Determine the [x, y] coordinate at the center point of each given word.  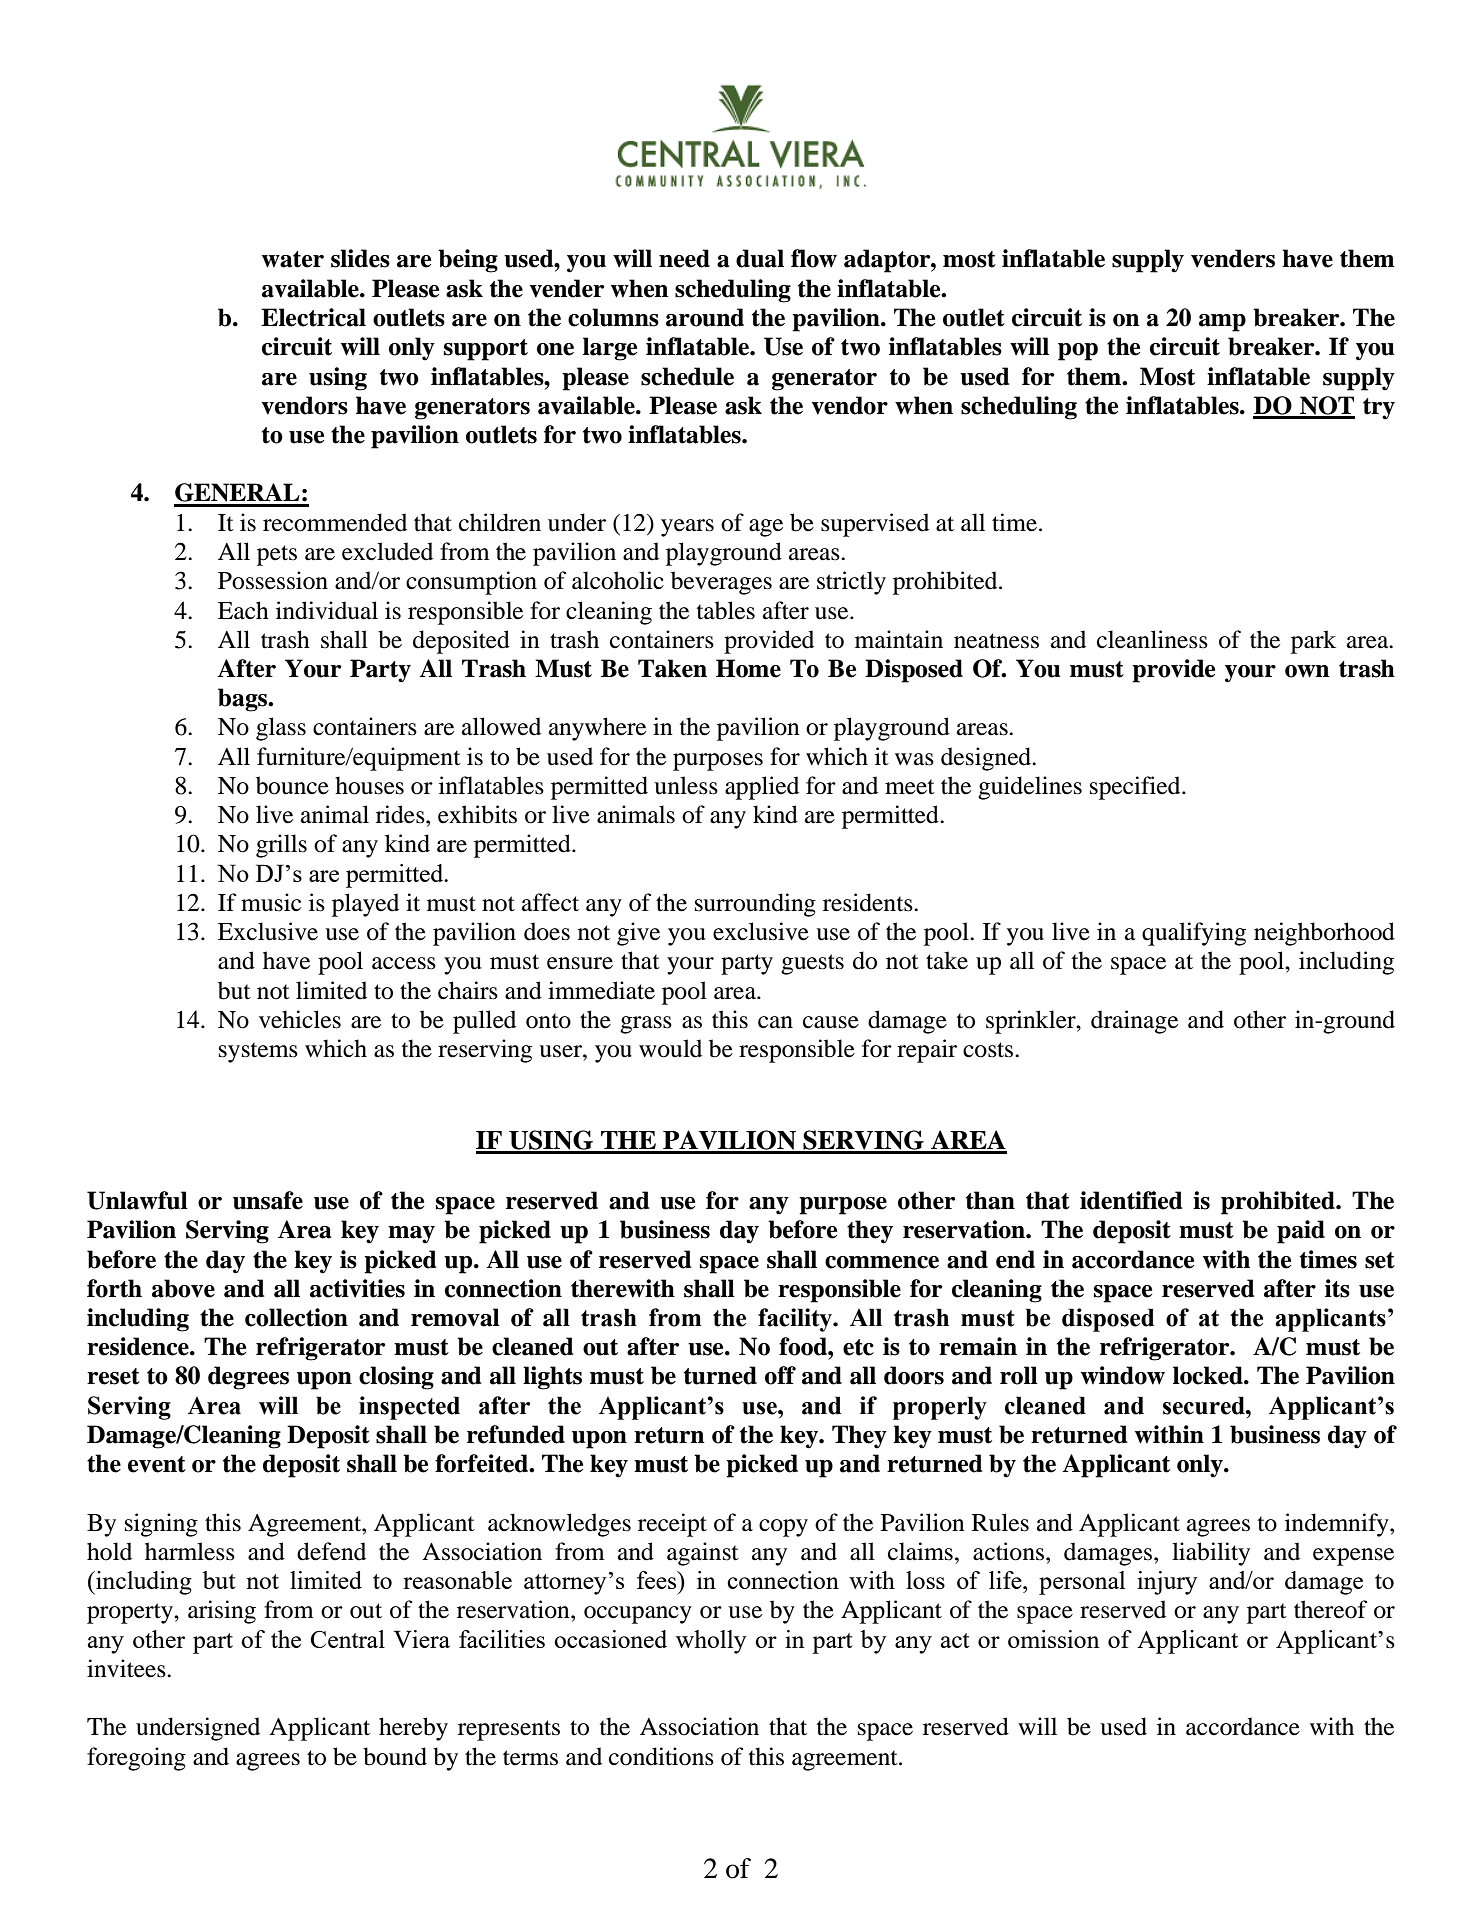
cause [831, 1022]
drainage [1134, 1022]
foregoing [136, 1759]
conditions [661, 1756]
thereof [1330, 1609]
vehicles [300, 1019]
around [705, 317]
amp [1222, 323]
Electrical [313, 317]
